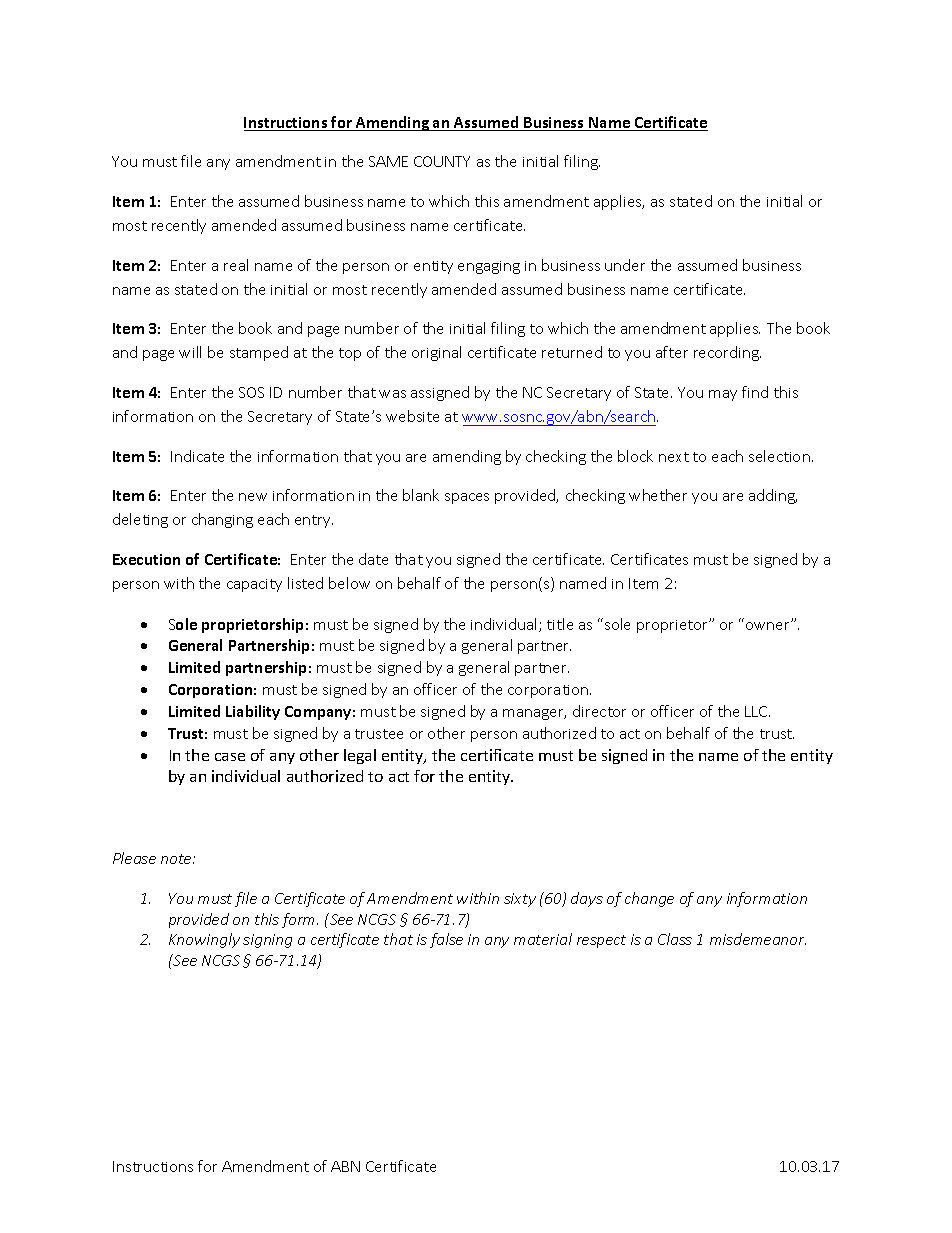 The image size is (952, 1233). What do you see at coordinates (446, 940) in the screenshot?
I see `false` at bounding box center [446, 940].
